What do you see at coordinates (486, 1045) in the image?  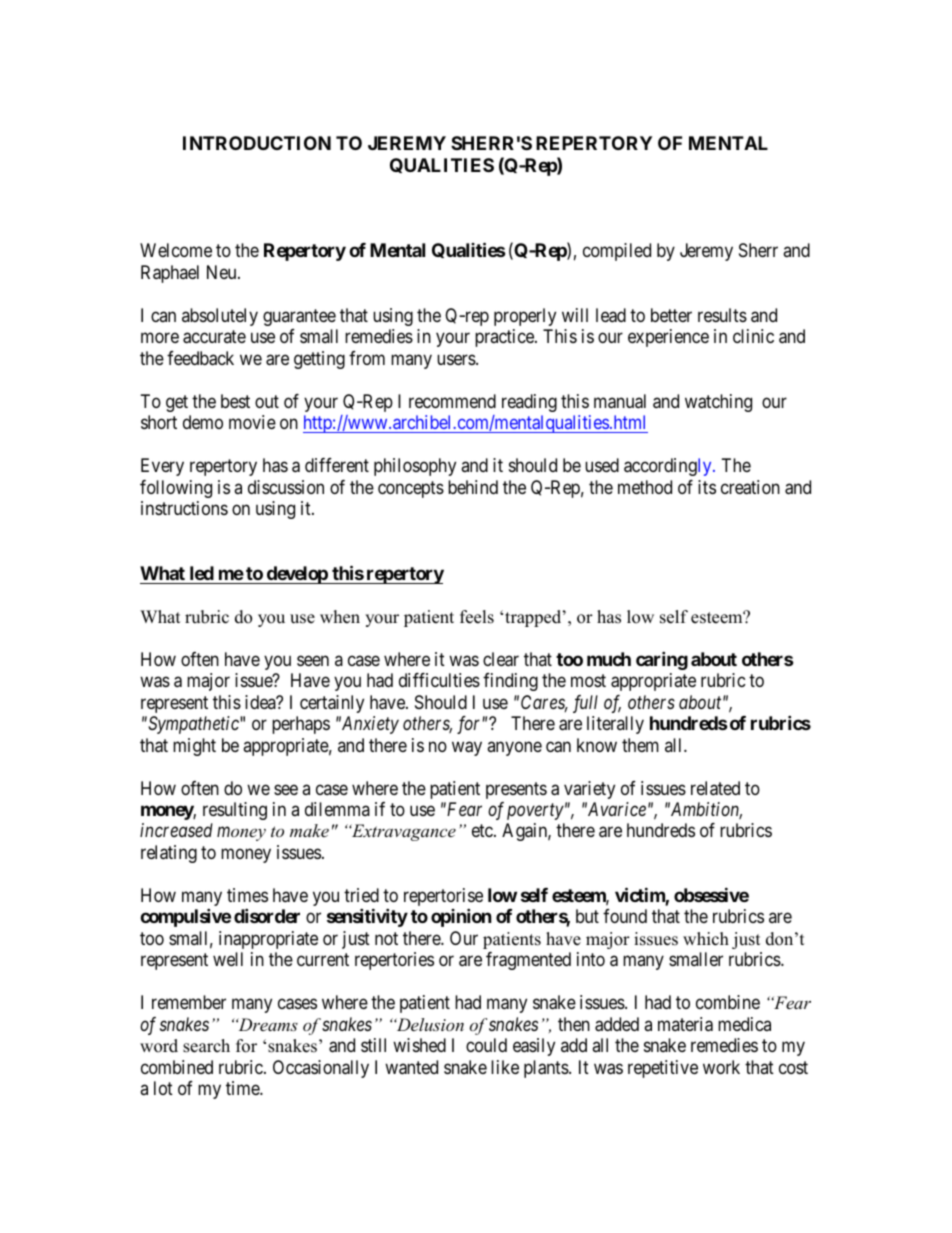 I see `could` at bounding box center [486, 1045].
